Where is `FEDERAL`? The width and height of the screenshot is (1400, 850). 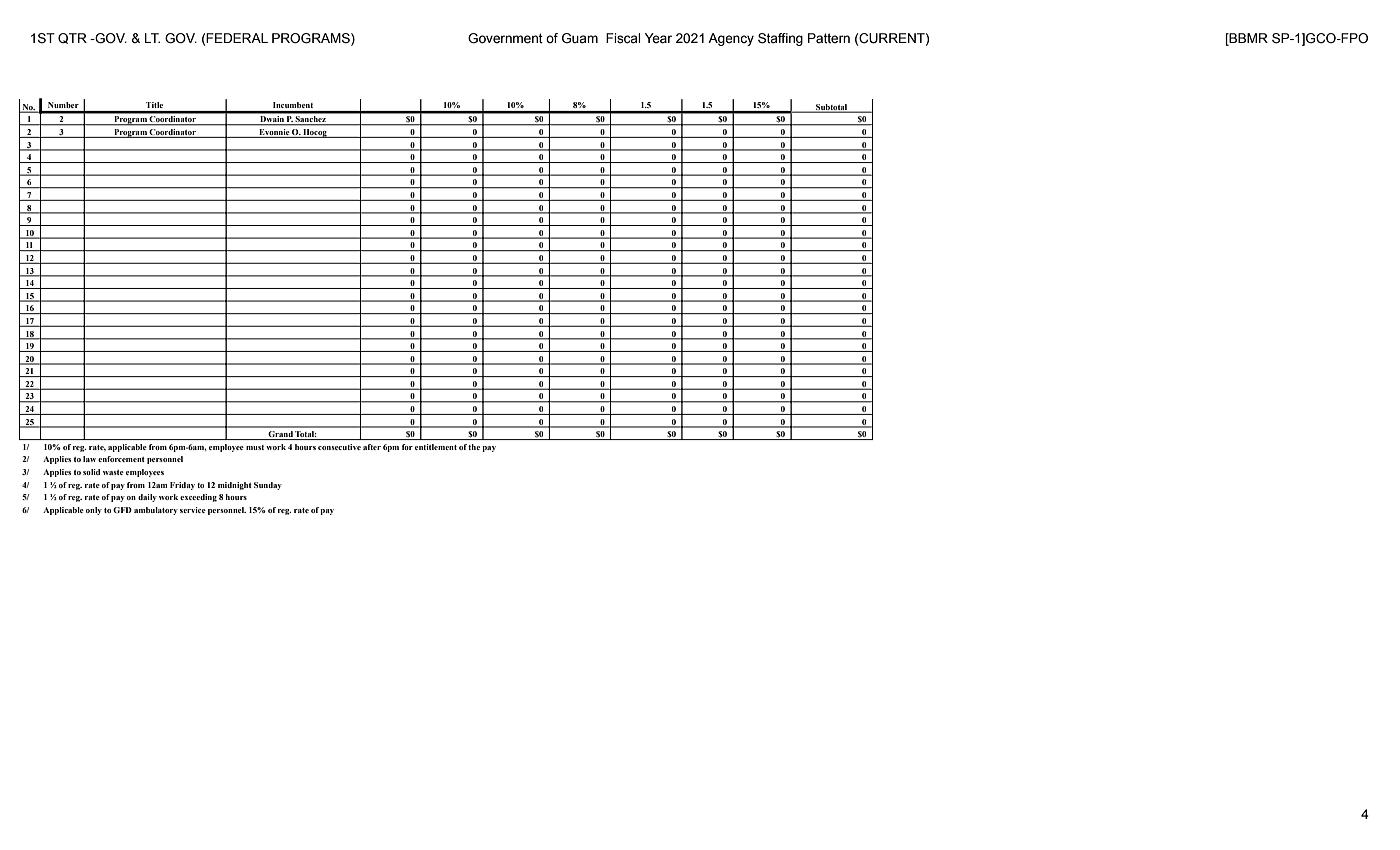
FEDERAL is located at coordinates (237, 38).
